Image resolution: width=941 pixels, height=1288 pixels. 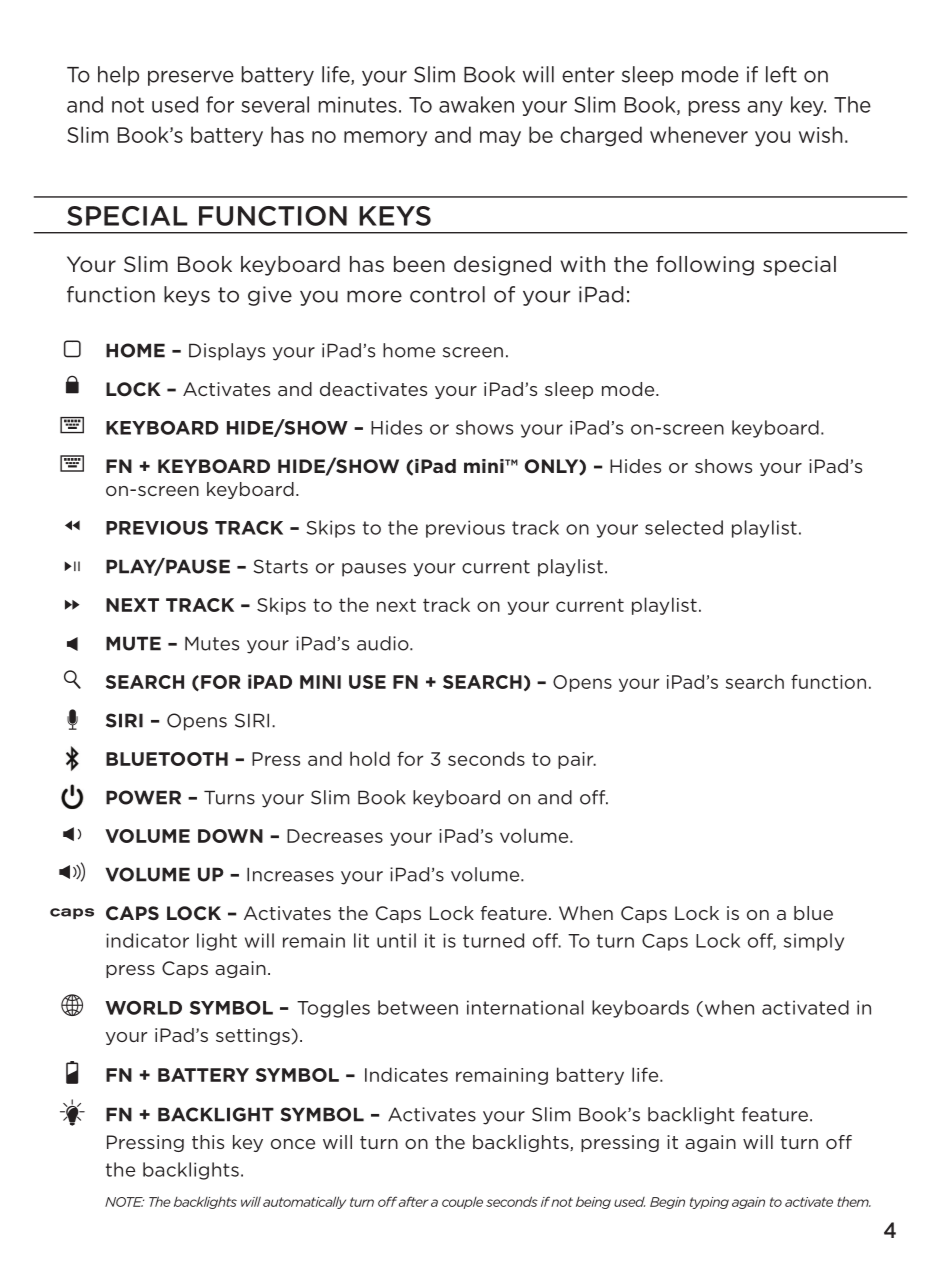 I want to click on simply, so click(x=814, y=942).
